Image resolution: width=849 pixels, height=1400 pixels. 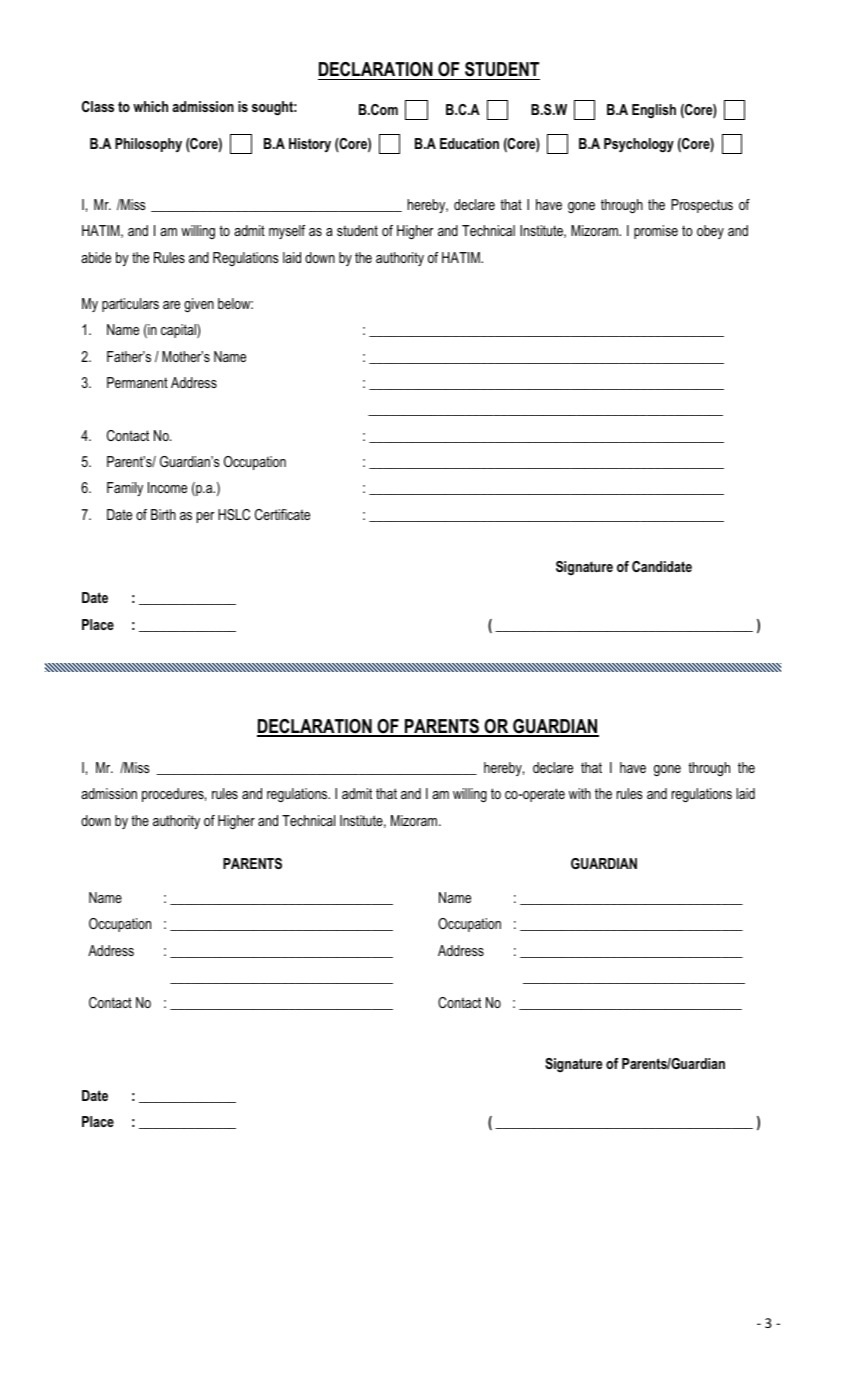 I want to click on Income, so click(x=167, y=487).
